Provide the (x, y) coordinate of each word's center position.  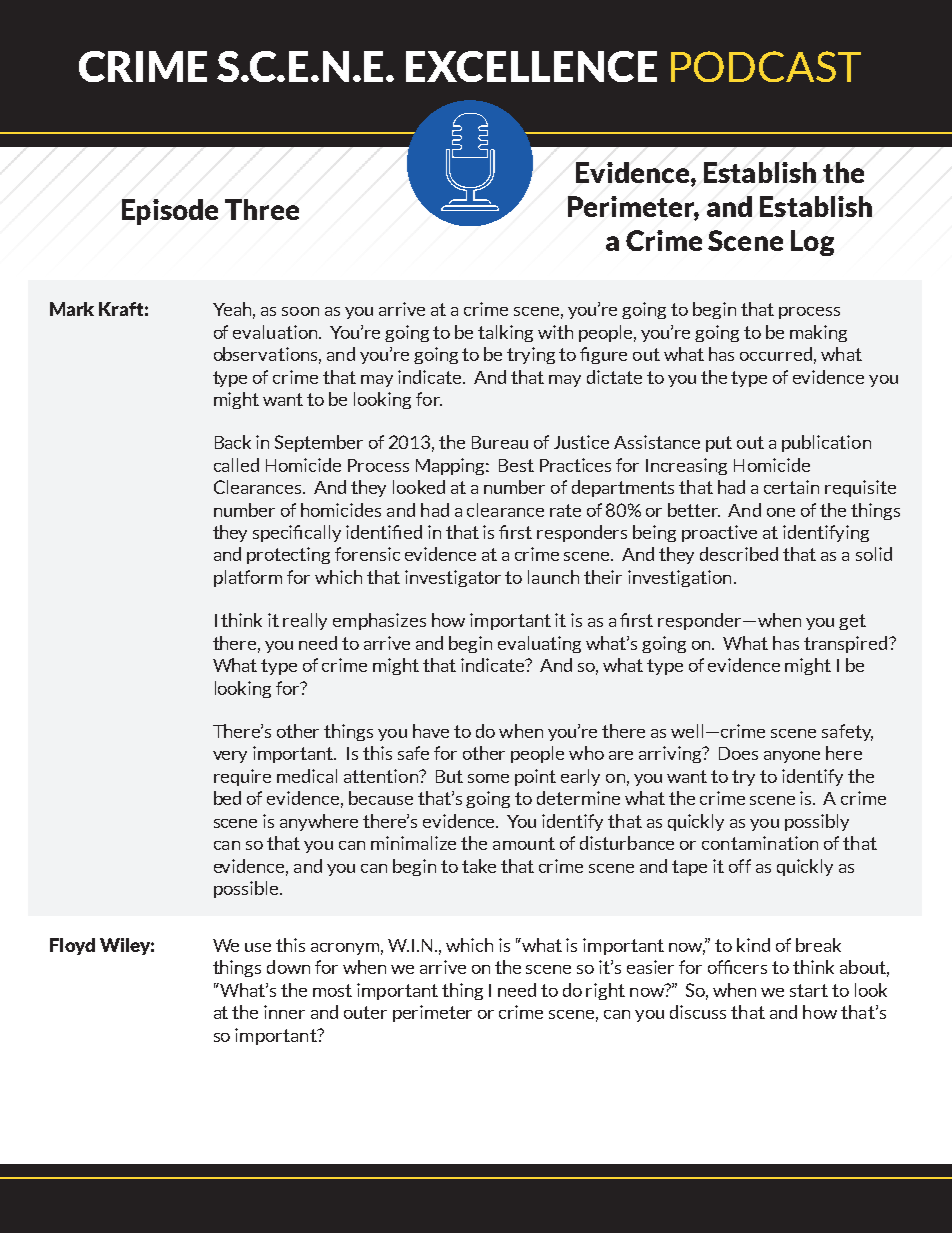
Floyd (72, 946)
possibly (817, 822)
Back (233, 442)
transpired (847, 644)
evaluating (539, 644)
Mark (72, 309)
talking (505, 333)
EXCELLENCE (531, 66)
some (488, 778)
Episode (170, 212)
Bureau (500, 442)
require (242, 777)
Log (812, 243)
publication (826, 443)
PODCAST (766, 66)
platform (248, 578)
